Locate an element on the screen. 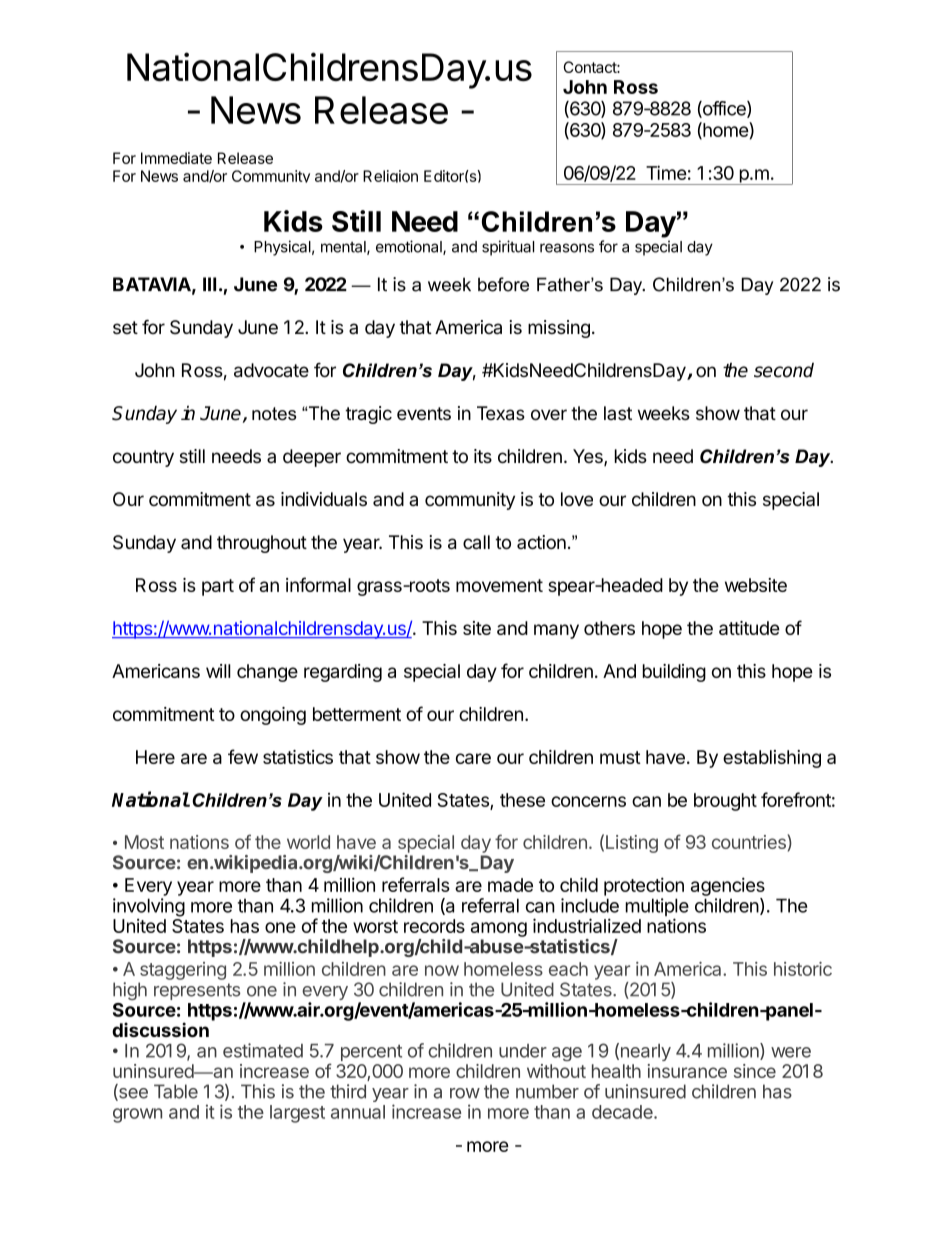 Image resolution: width=952 pixels, height=1233 pixels. care is located at coordinates (473, 758).
